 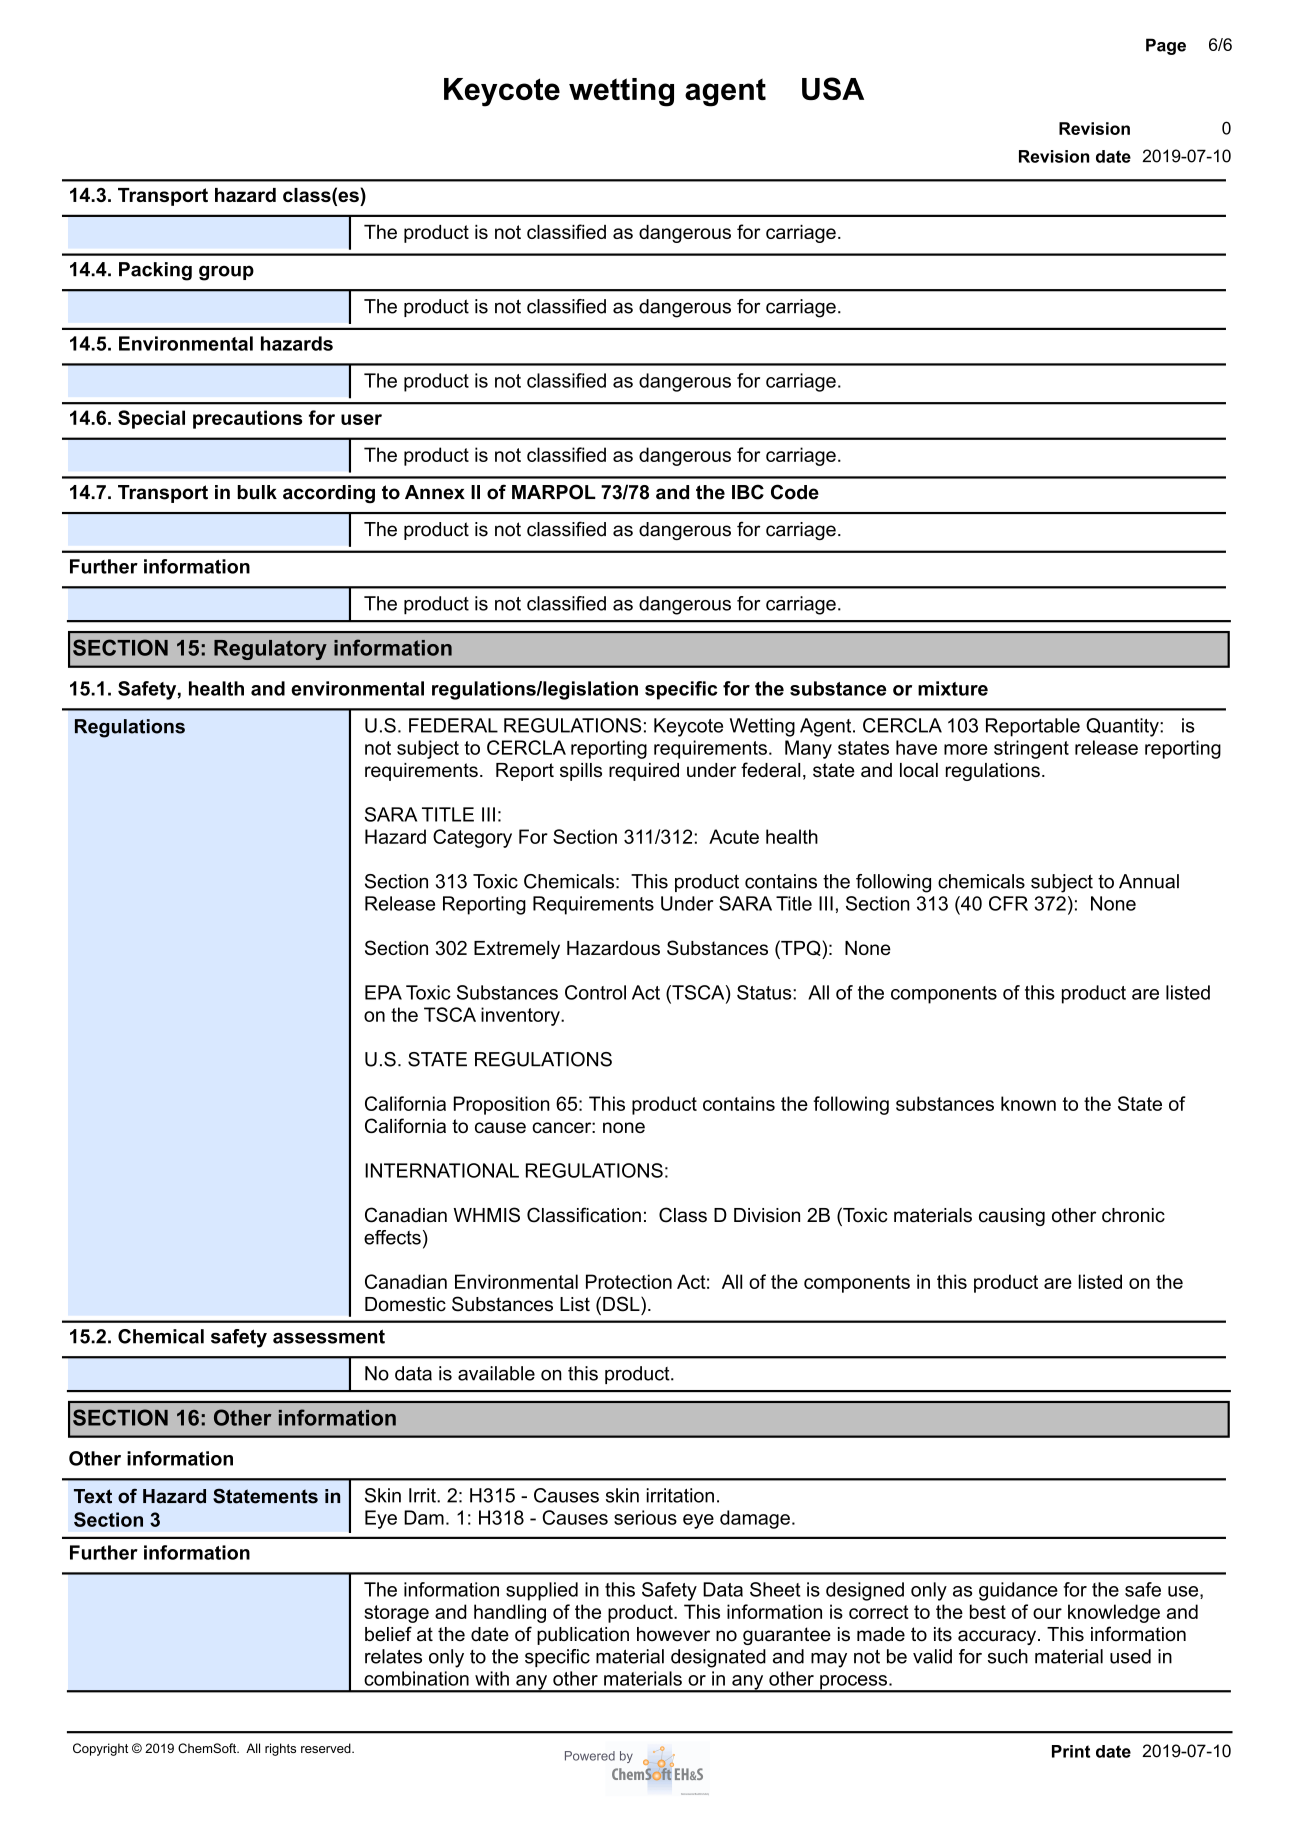 I want to click on effects, so click(x=392, y=1237).
